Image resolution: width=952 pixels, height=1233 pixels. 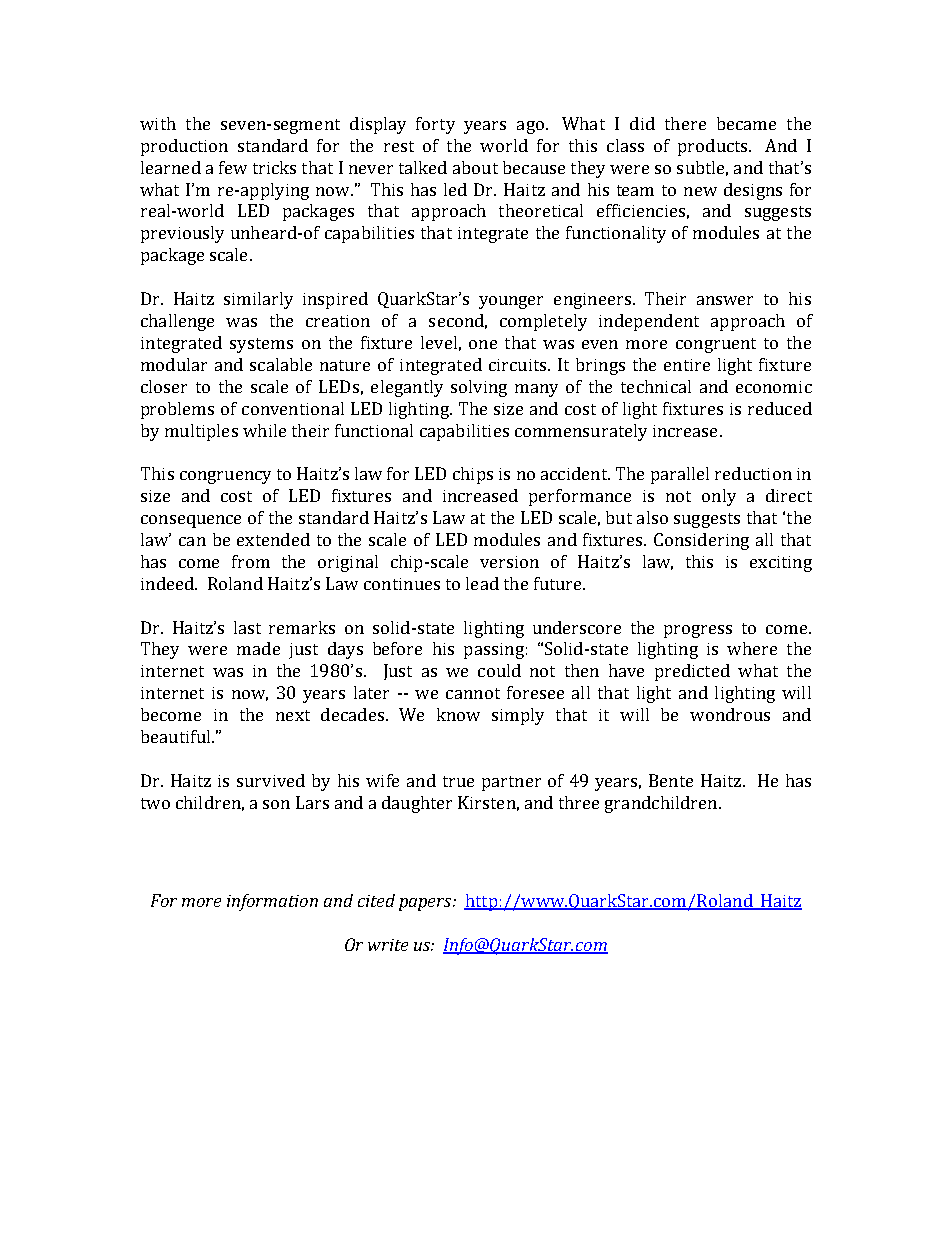 What do you see at coordinates (273, 539) in the page?
I see `extended` at bounding box center [273, 539].
